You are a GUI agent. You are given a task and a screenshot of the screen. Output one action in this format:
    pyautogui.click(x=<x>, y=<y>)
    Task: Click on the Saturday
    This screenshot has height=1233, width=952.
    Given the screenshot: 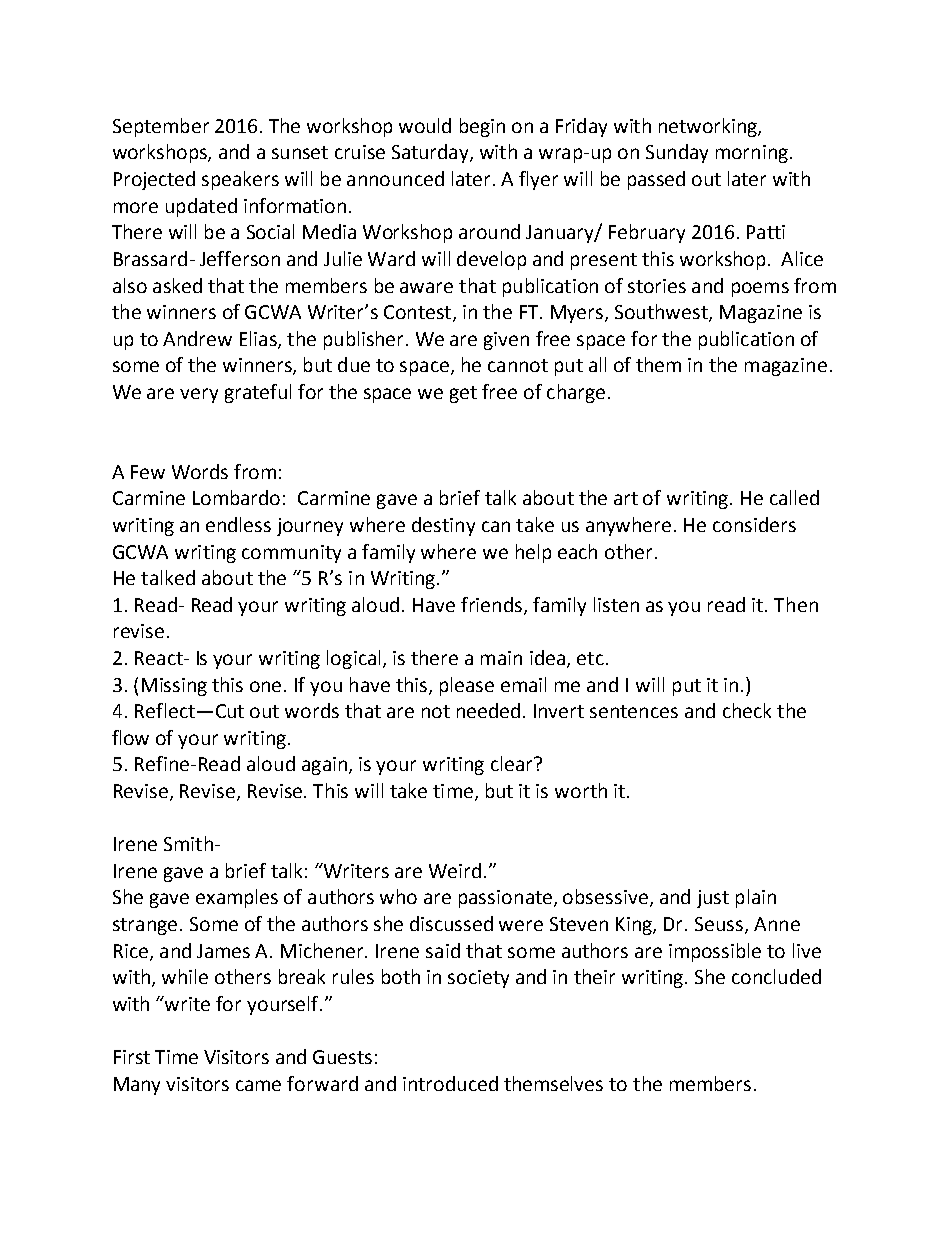 What is the action you would take?
    pyautogui.click(x=431, y=153)
